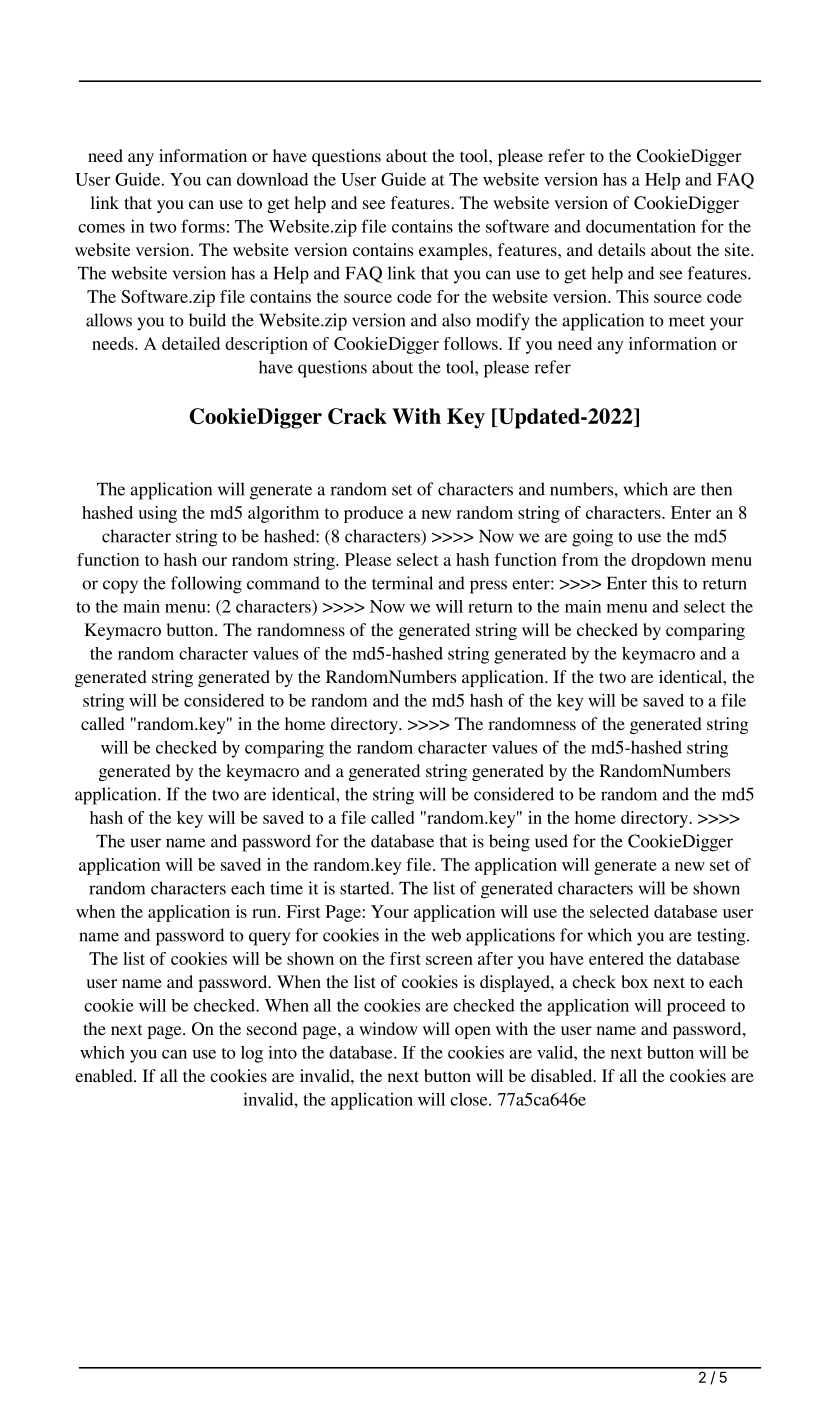 Image resolution: width=840 pixels, height=1421 pixels. I want to click on being, so click(509, 843).
